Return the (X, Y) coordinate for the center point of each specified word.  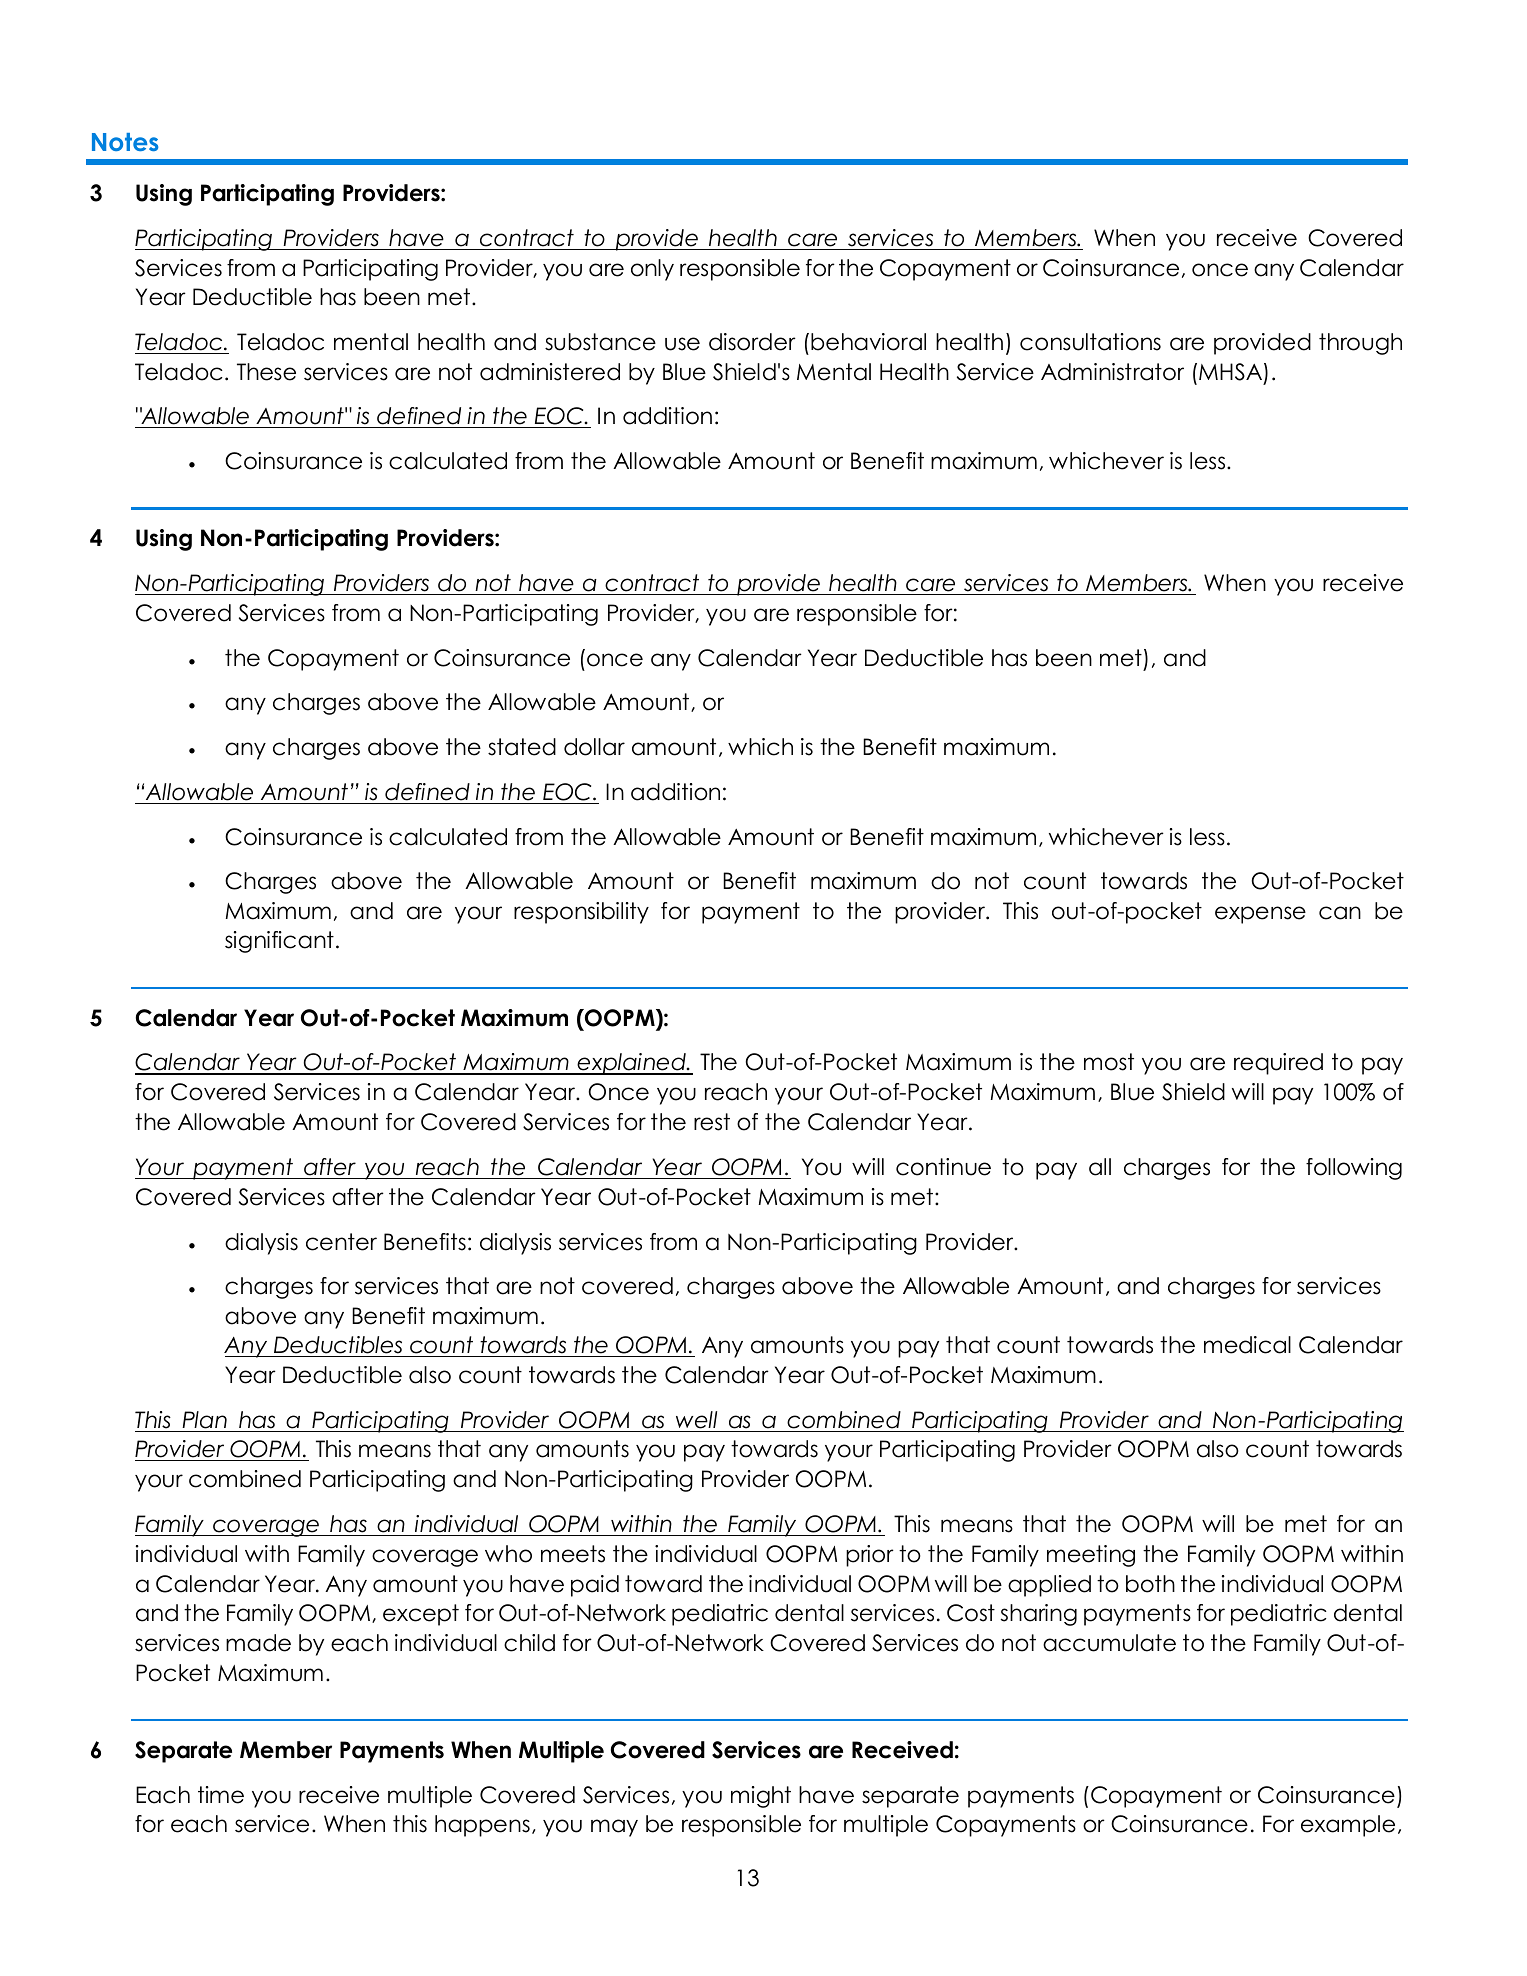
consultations (1090, 342)
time (221, 1795)
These (266, 372)
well (696, 1420)
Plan (204, 1420)
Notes (125, 142)
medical (1247, 1345)
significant (279, 942)
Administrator (1112, 372)
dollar (594, 747)
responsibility (581, 913)
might (761, 1797)
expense (1260, 915)
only (652, 270)
